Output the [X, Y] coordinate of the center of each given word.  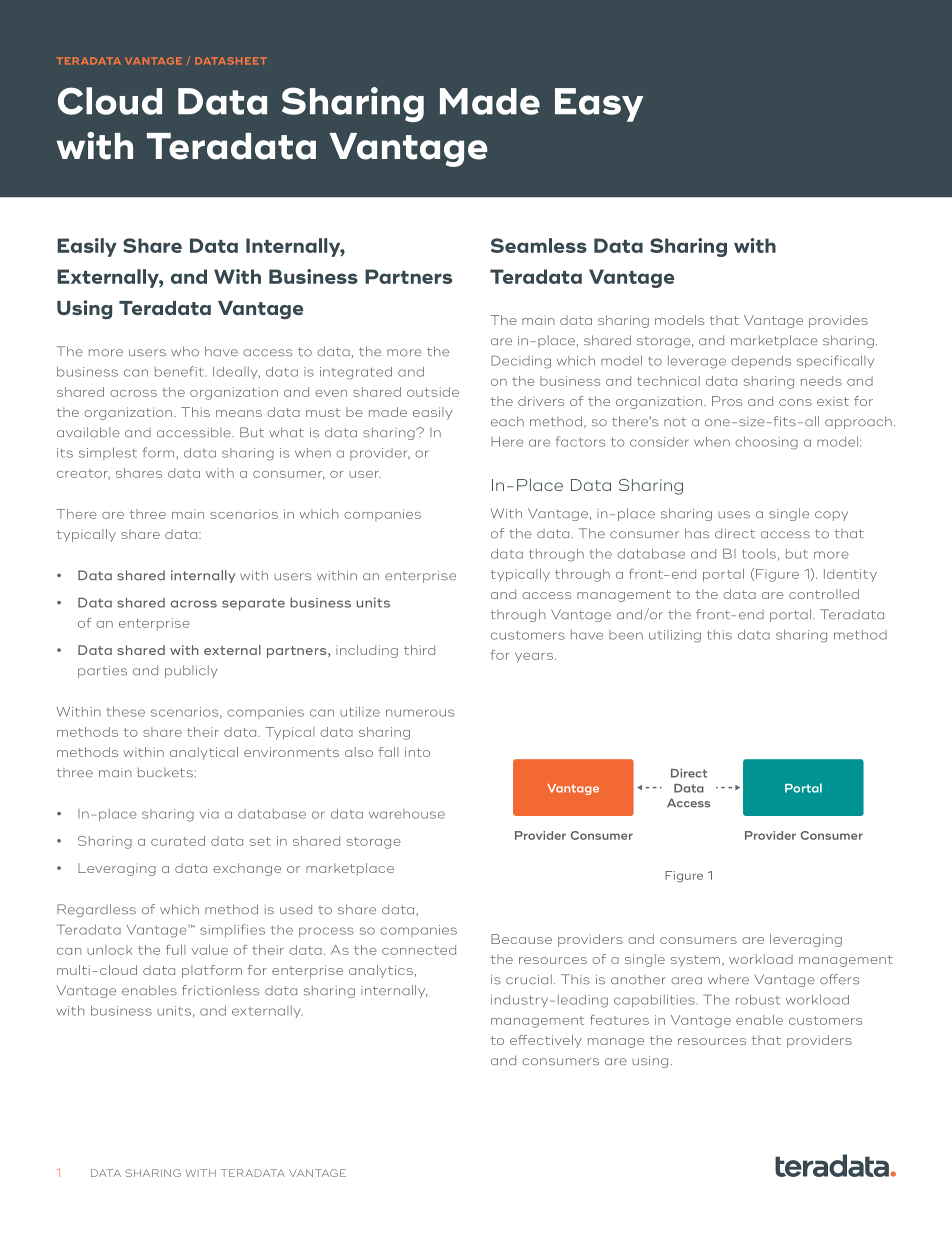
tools [759, 553]
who [185, 351]
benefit [179, 371]
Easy [599, 105]
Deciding [521, 362]
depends [761, 362]
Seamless [539, 245]
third [419, 650]
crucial [529, 979]
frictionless [220, 990]
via [209, 814]
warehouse [407, 814]
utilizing [675, 636]
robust [758, 1000]
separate [253, 604]
